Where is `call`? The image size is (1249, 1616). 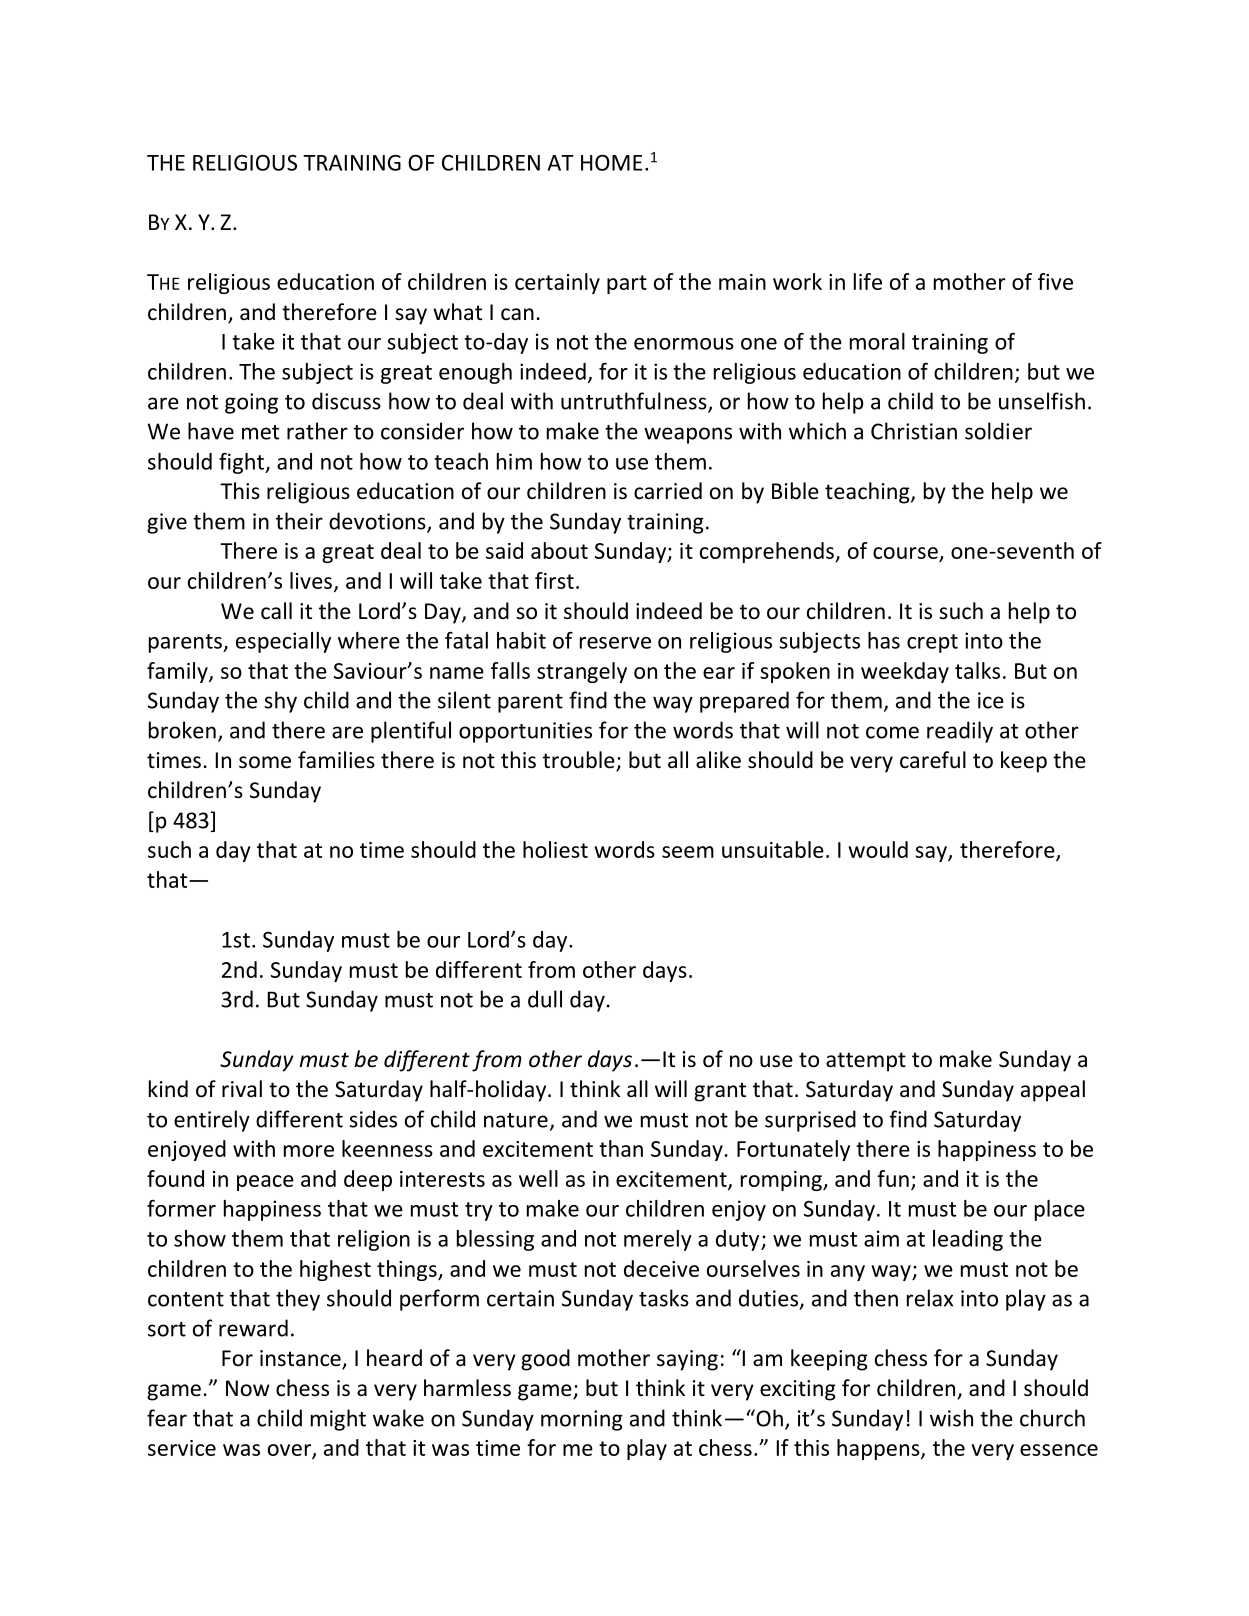 call is located at coordinates (276, 611).
